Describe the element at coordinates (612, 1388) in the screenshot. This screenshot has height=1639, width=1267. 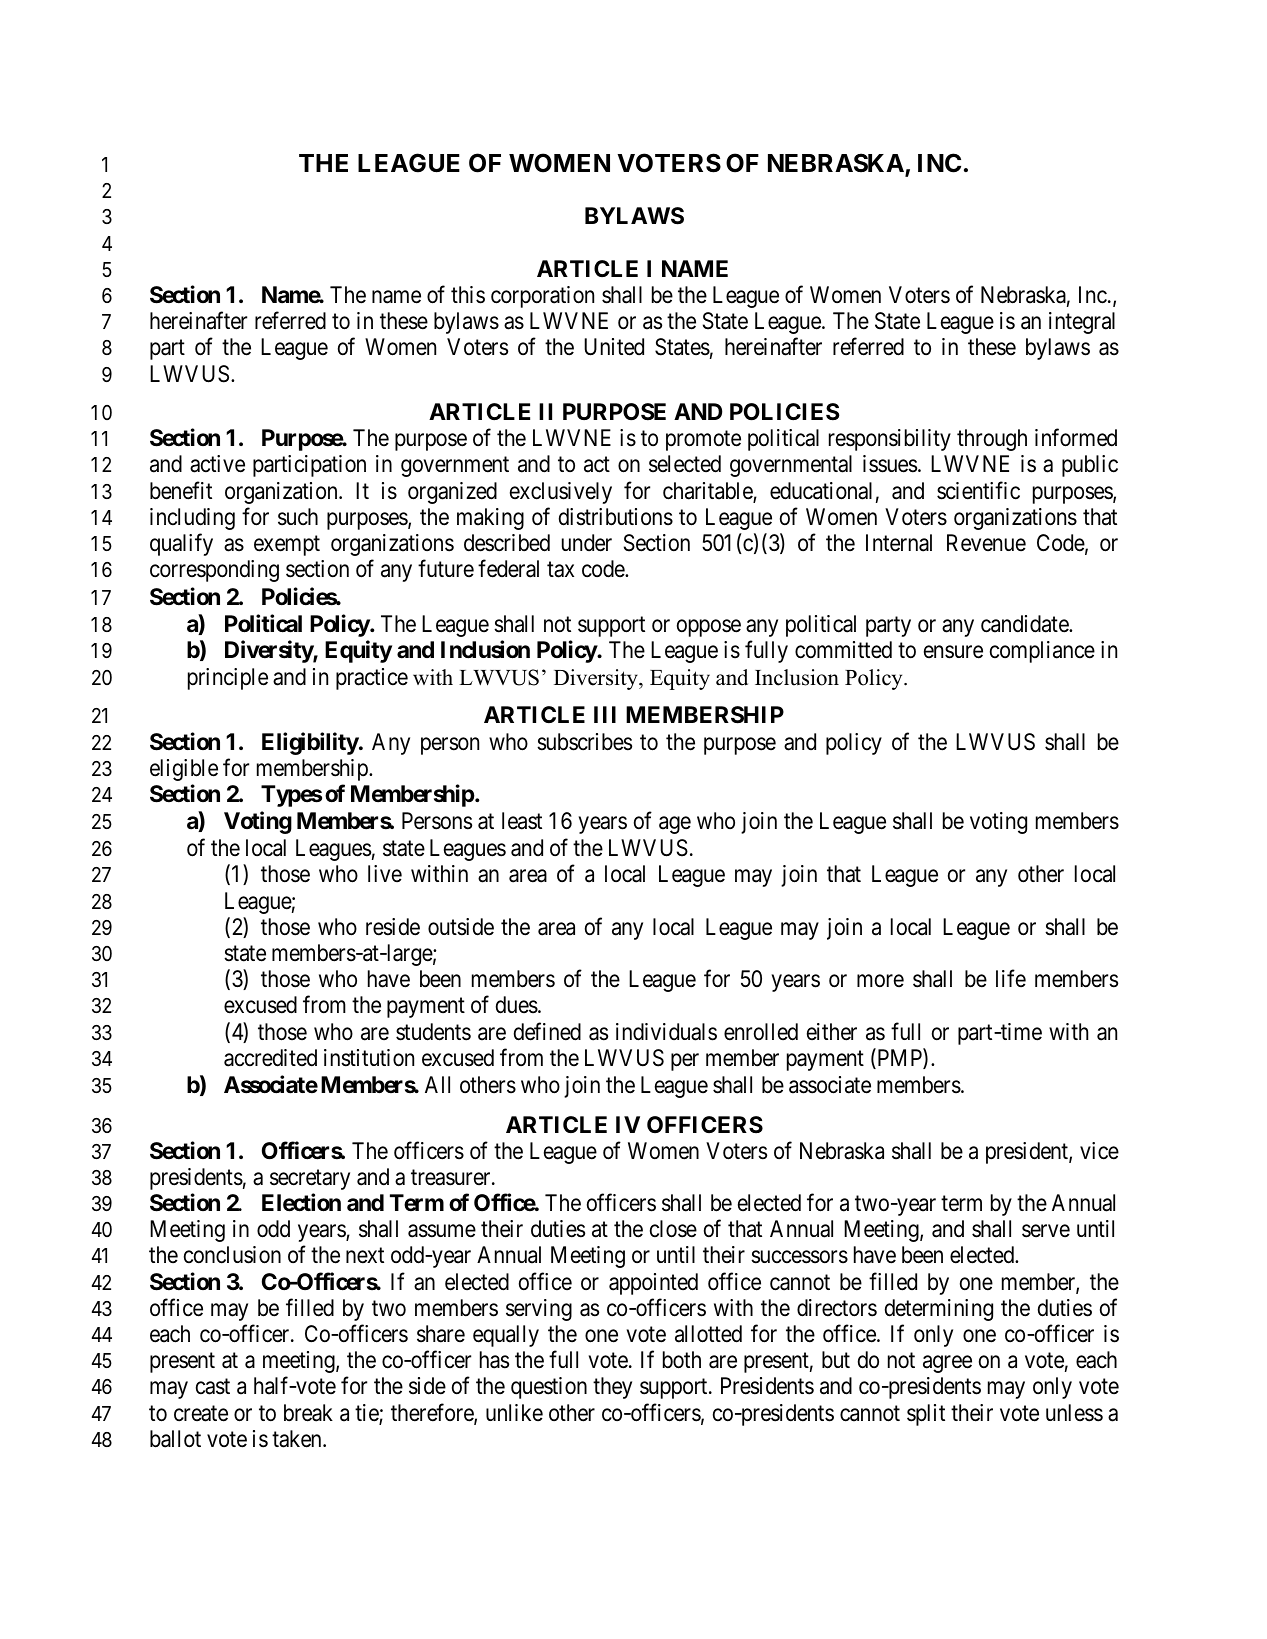
I see `they` at that location.
